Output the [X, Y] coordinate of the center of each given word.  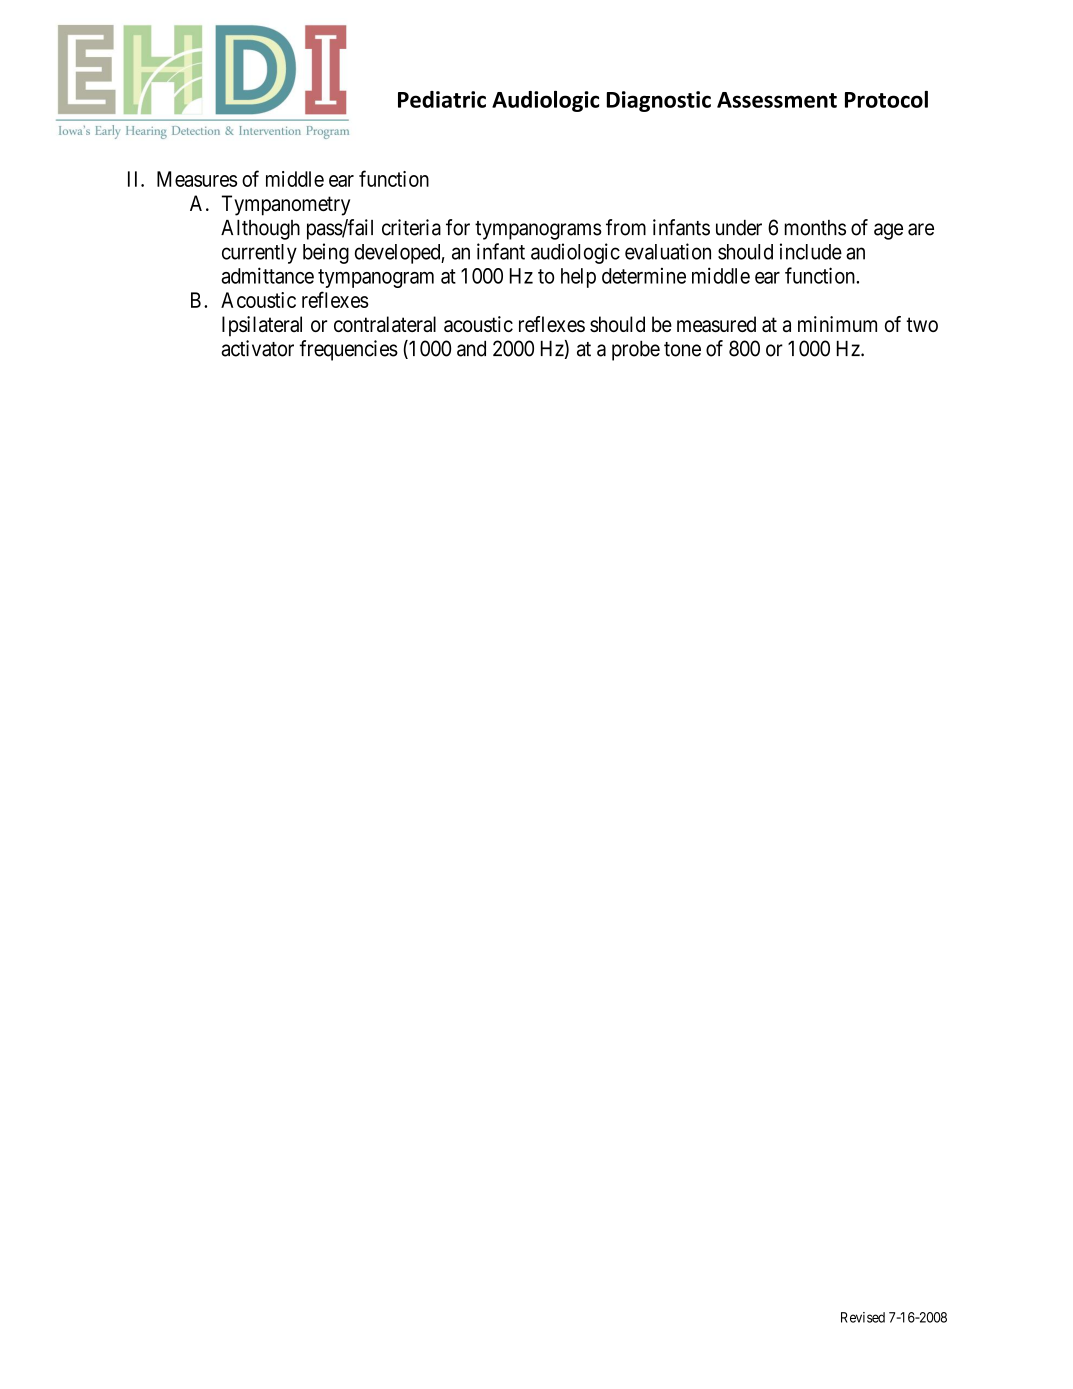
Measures [197, 179]
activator [257, 348]
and [471, 349]
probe [636, 351]
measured [716, 324]
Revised [863, 1317]
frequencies [348, 350]
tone [682, 349]
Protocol [886, 99]
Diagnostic [659, 101]
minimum [837, 324]
